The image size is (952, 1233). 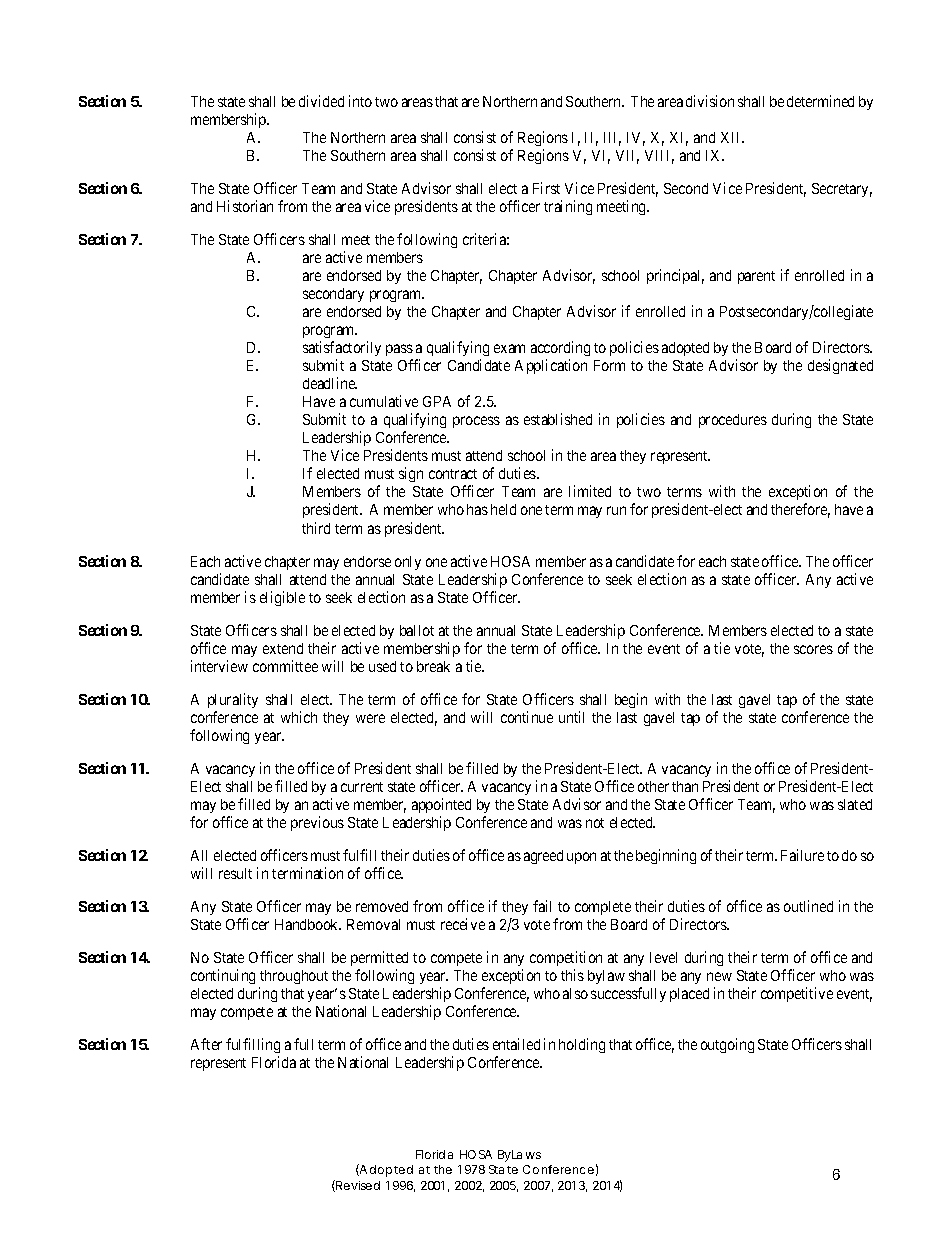 I want to click on also, so click(x=575, y=993).
